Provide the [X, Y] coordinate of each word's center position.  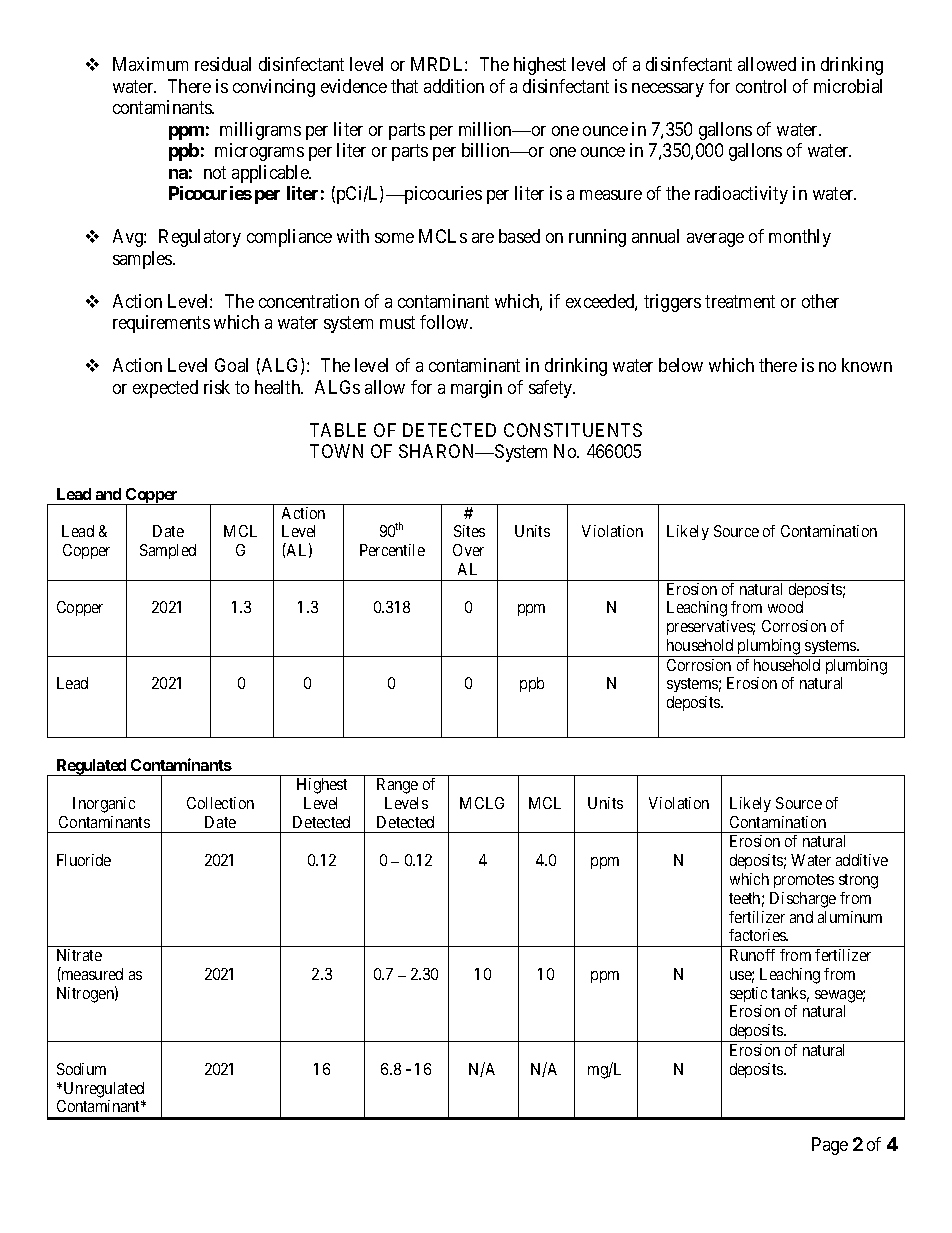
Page [830, 1146]
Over [468, 550]
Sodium [81, 1069]
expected [165, 389]
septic [748, 994]
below [681, 365]
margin [476, 389]
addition [454, 86]
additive [862, 860]
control [761, 86]
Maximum [150, 64]
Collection [220, 803]
